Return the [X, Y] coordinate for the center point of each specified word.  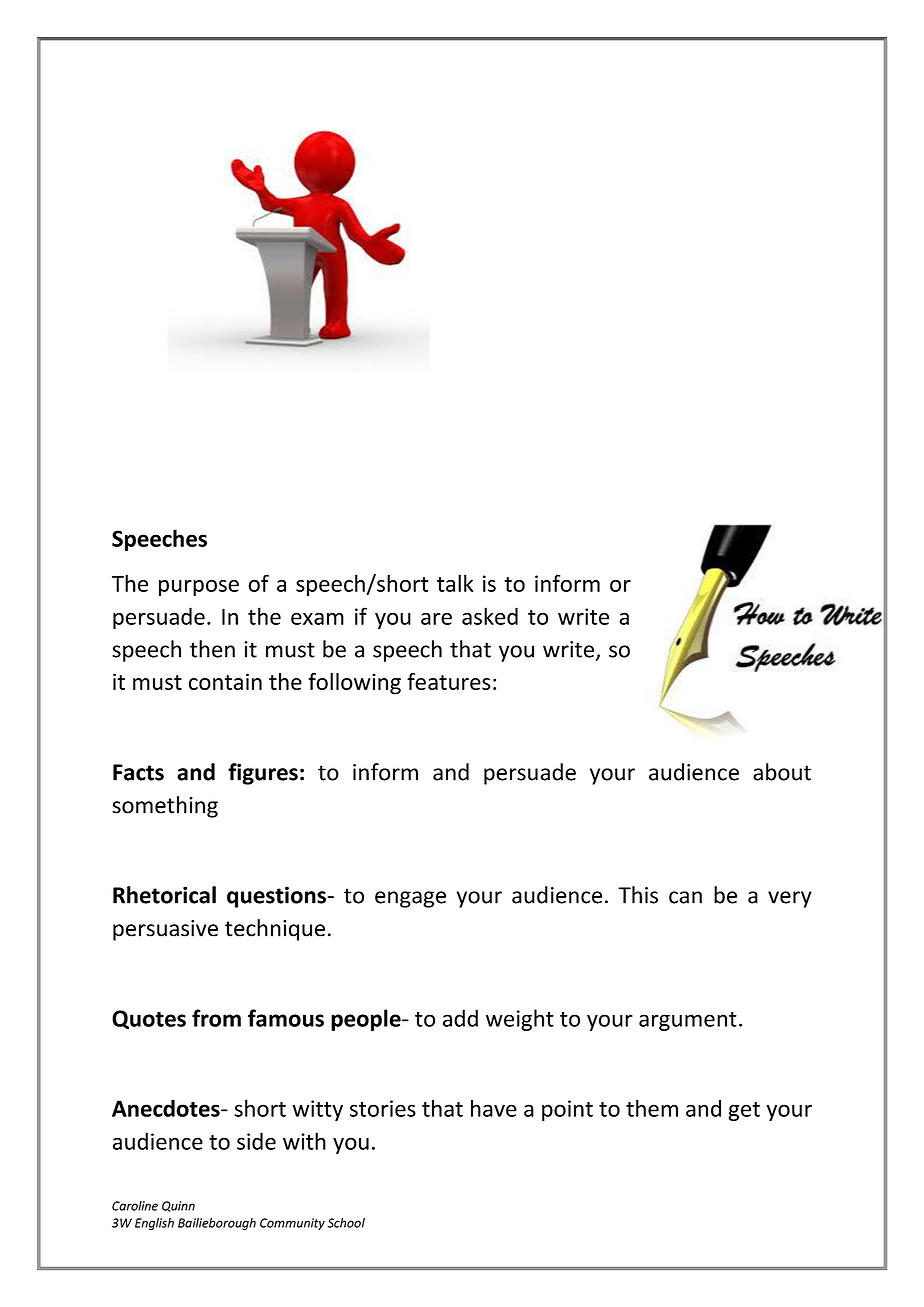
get [744, 1111]
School [346, 1223]
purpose [199, 588]
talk [455, 583]
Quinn [178, 1206]
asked [490, 616]
